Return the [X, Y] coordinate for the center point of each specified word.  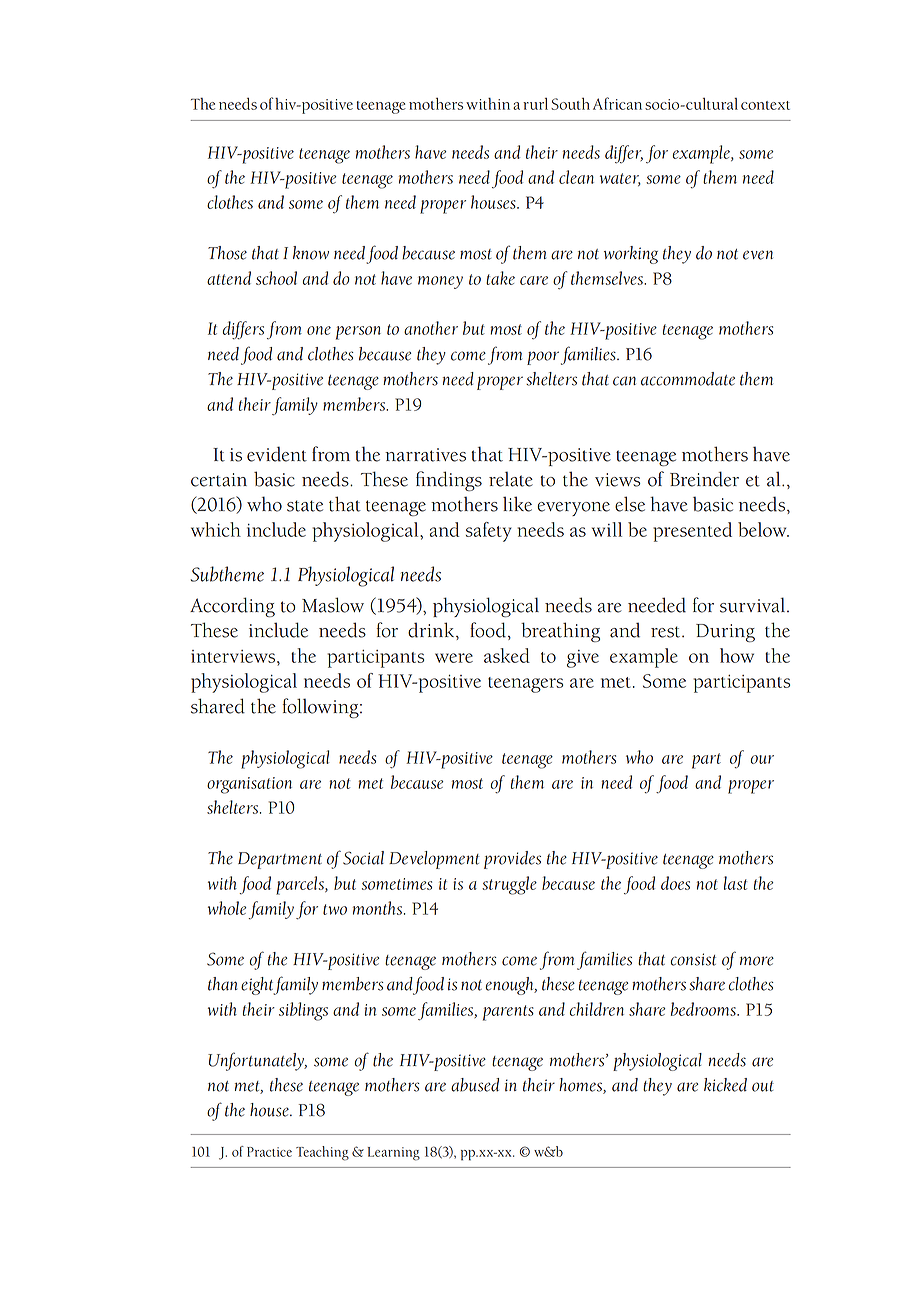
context [765, 105]
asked [507, 655]
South [570, 104]
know [311, 253]
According [232, 607]
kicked [725, 1085]
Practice [269, 1152]
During [725, 633]
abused [475, 1085]
